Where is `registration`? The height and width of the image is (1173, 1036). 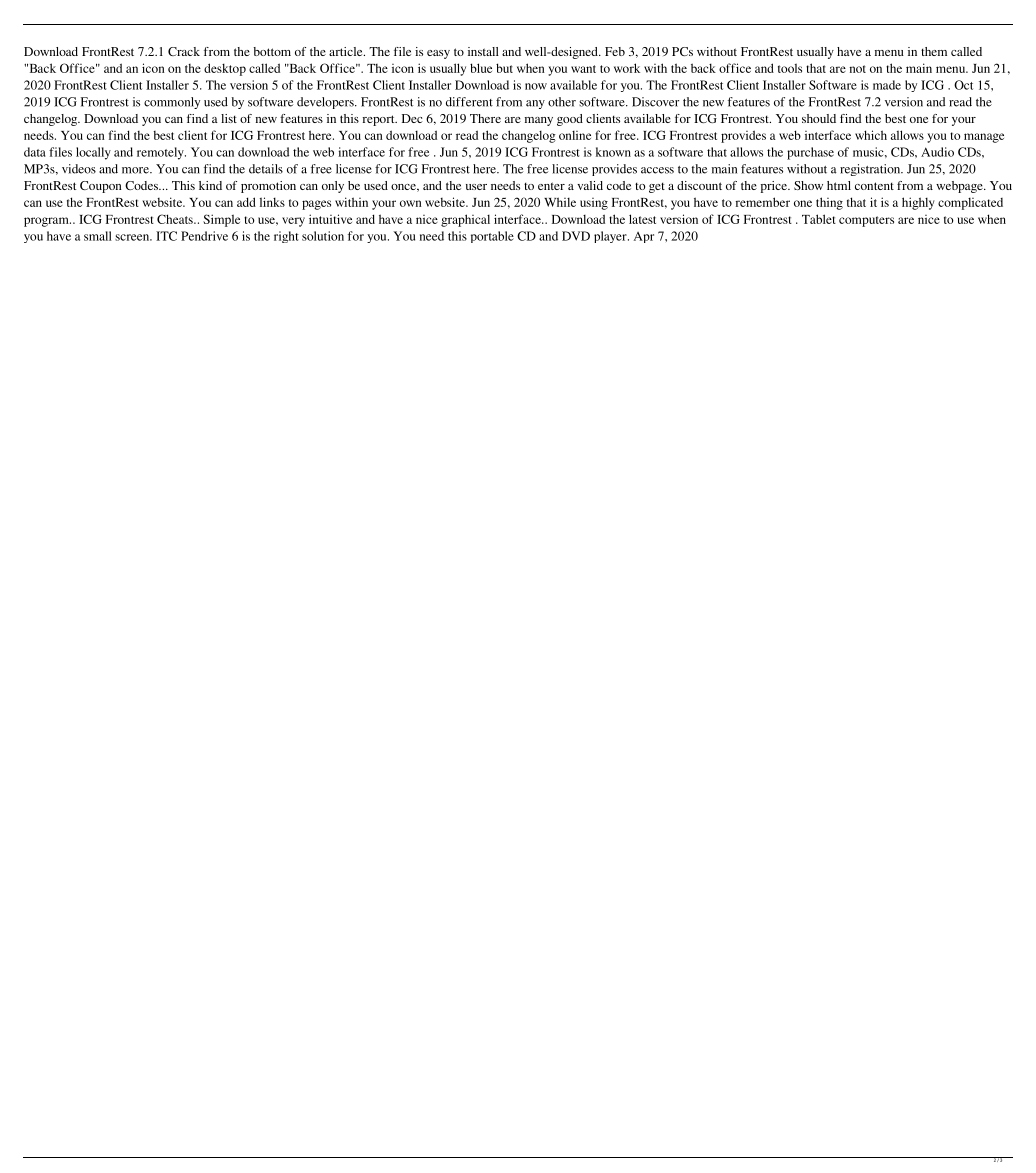 registration is located at coordinates (871, 170).
